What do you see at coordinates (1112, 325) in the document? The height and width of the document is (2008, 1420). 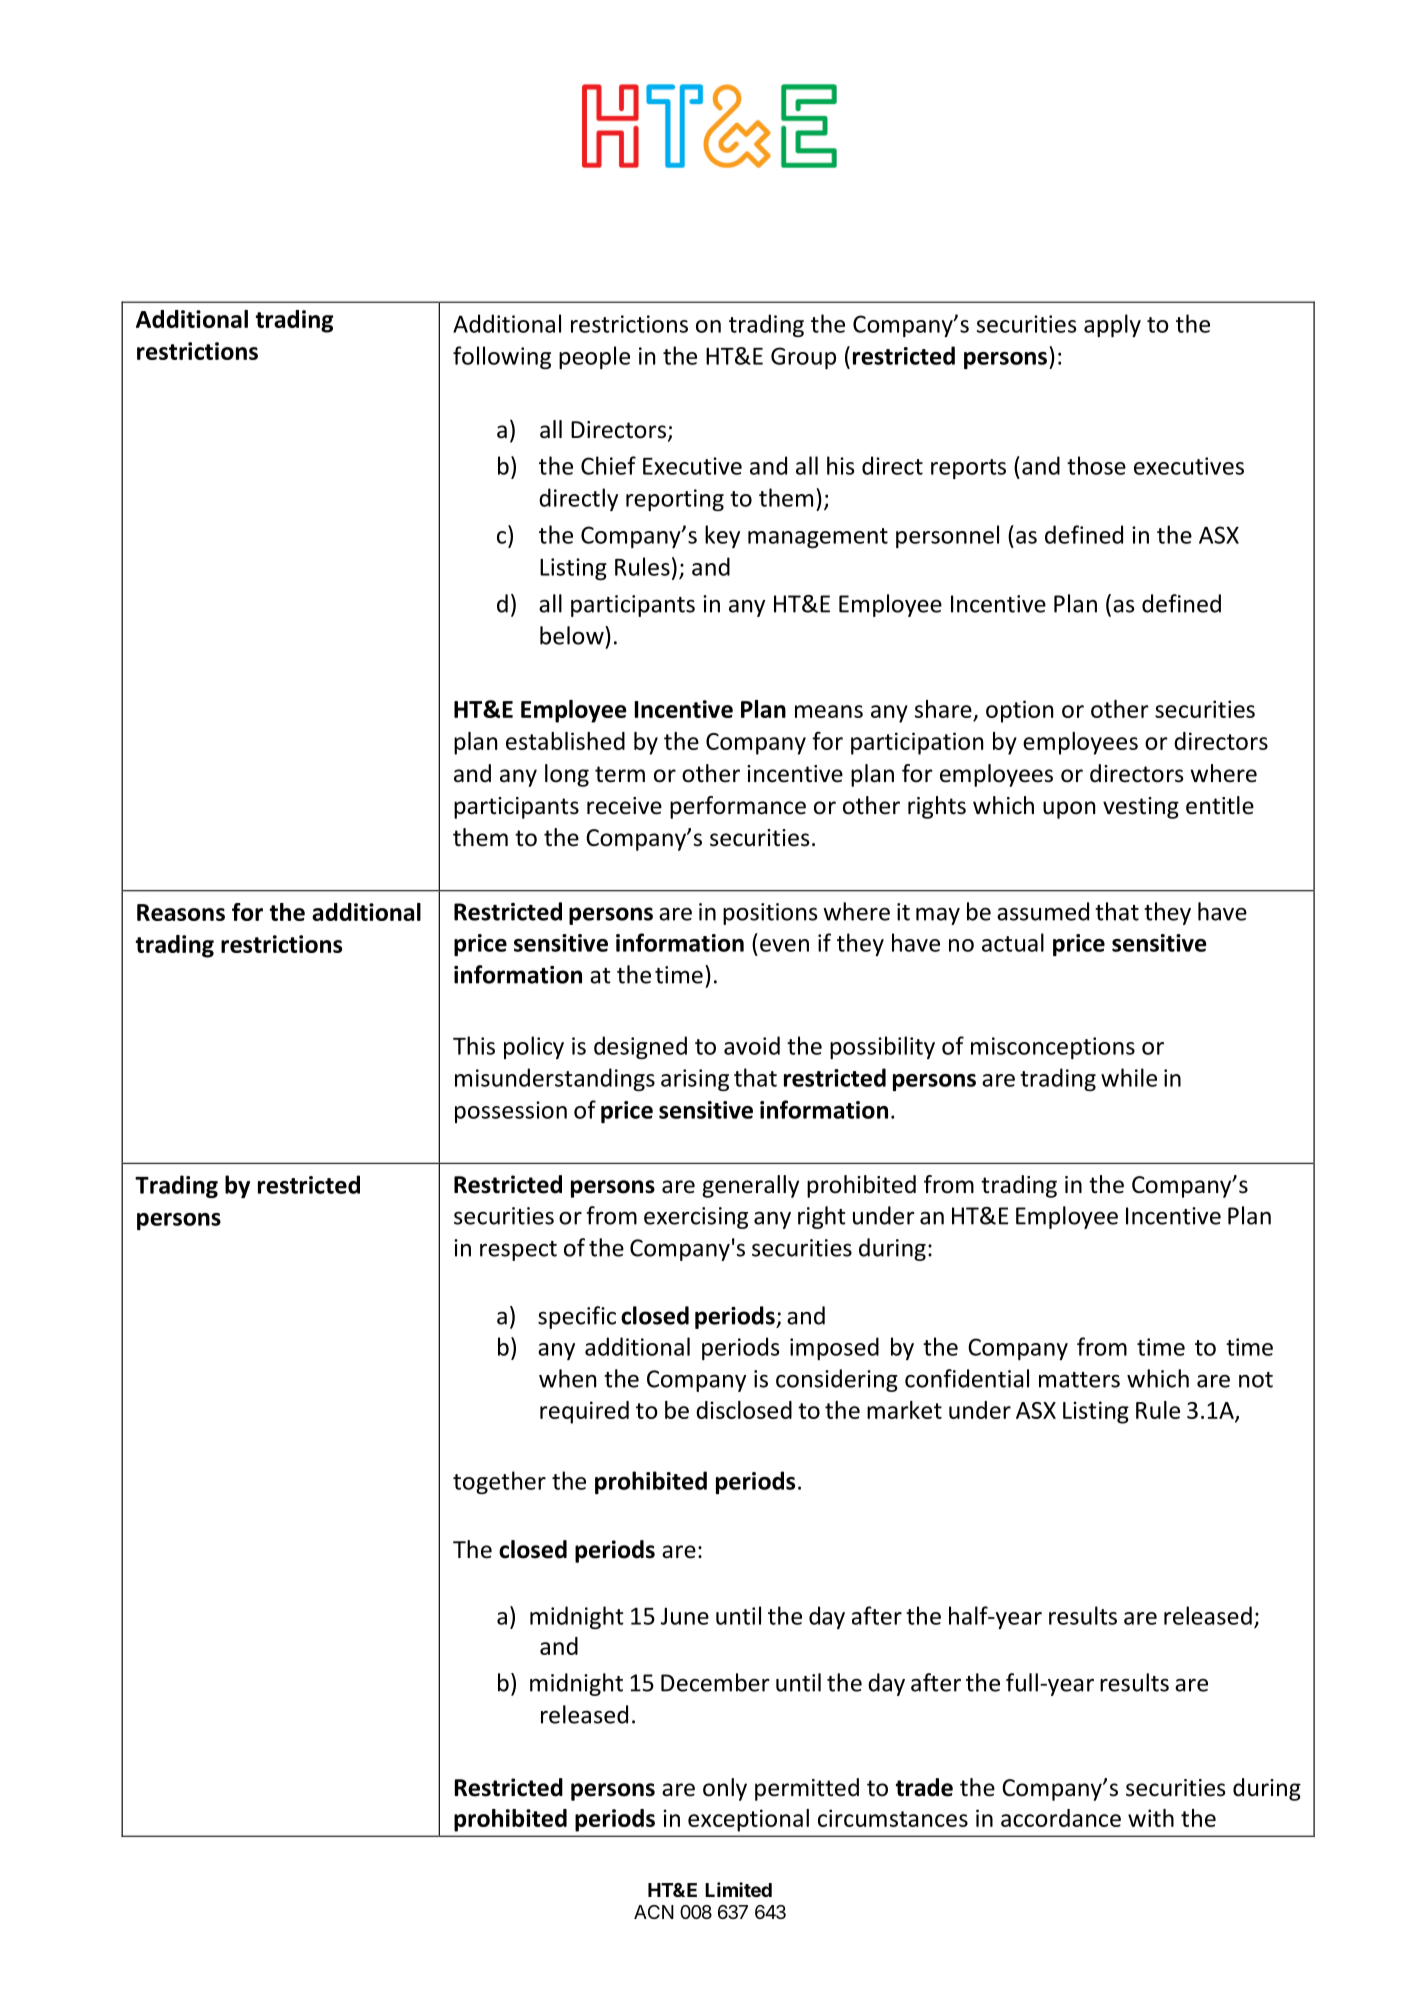 I see `apply` at bounding box center [1112, 325].
